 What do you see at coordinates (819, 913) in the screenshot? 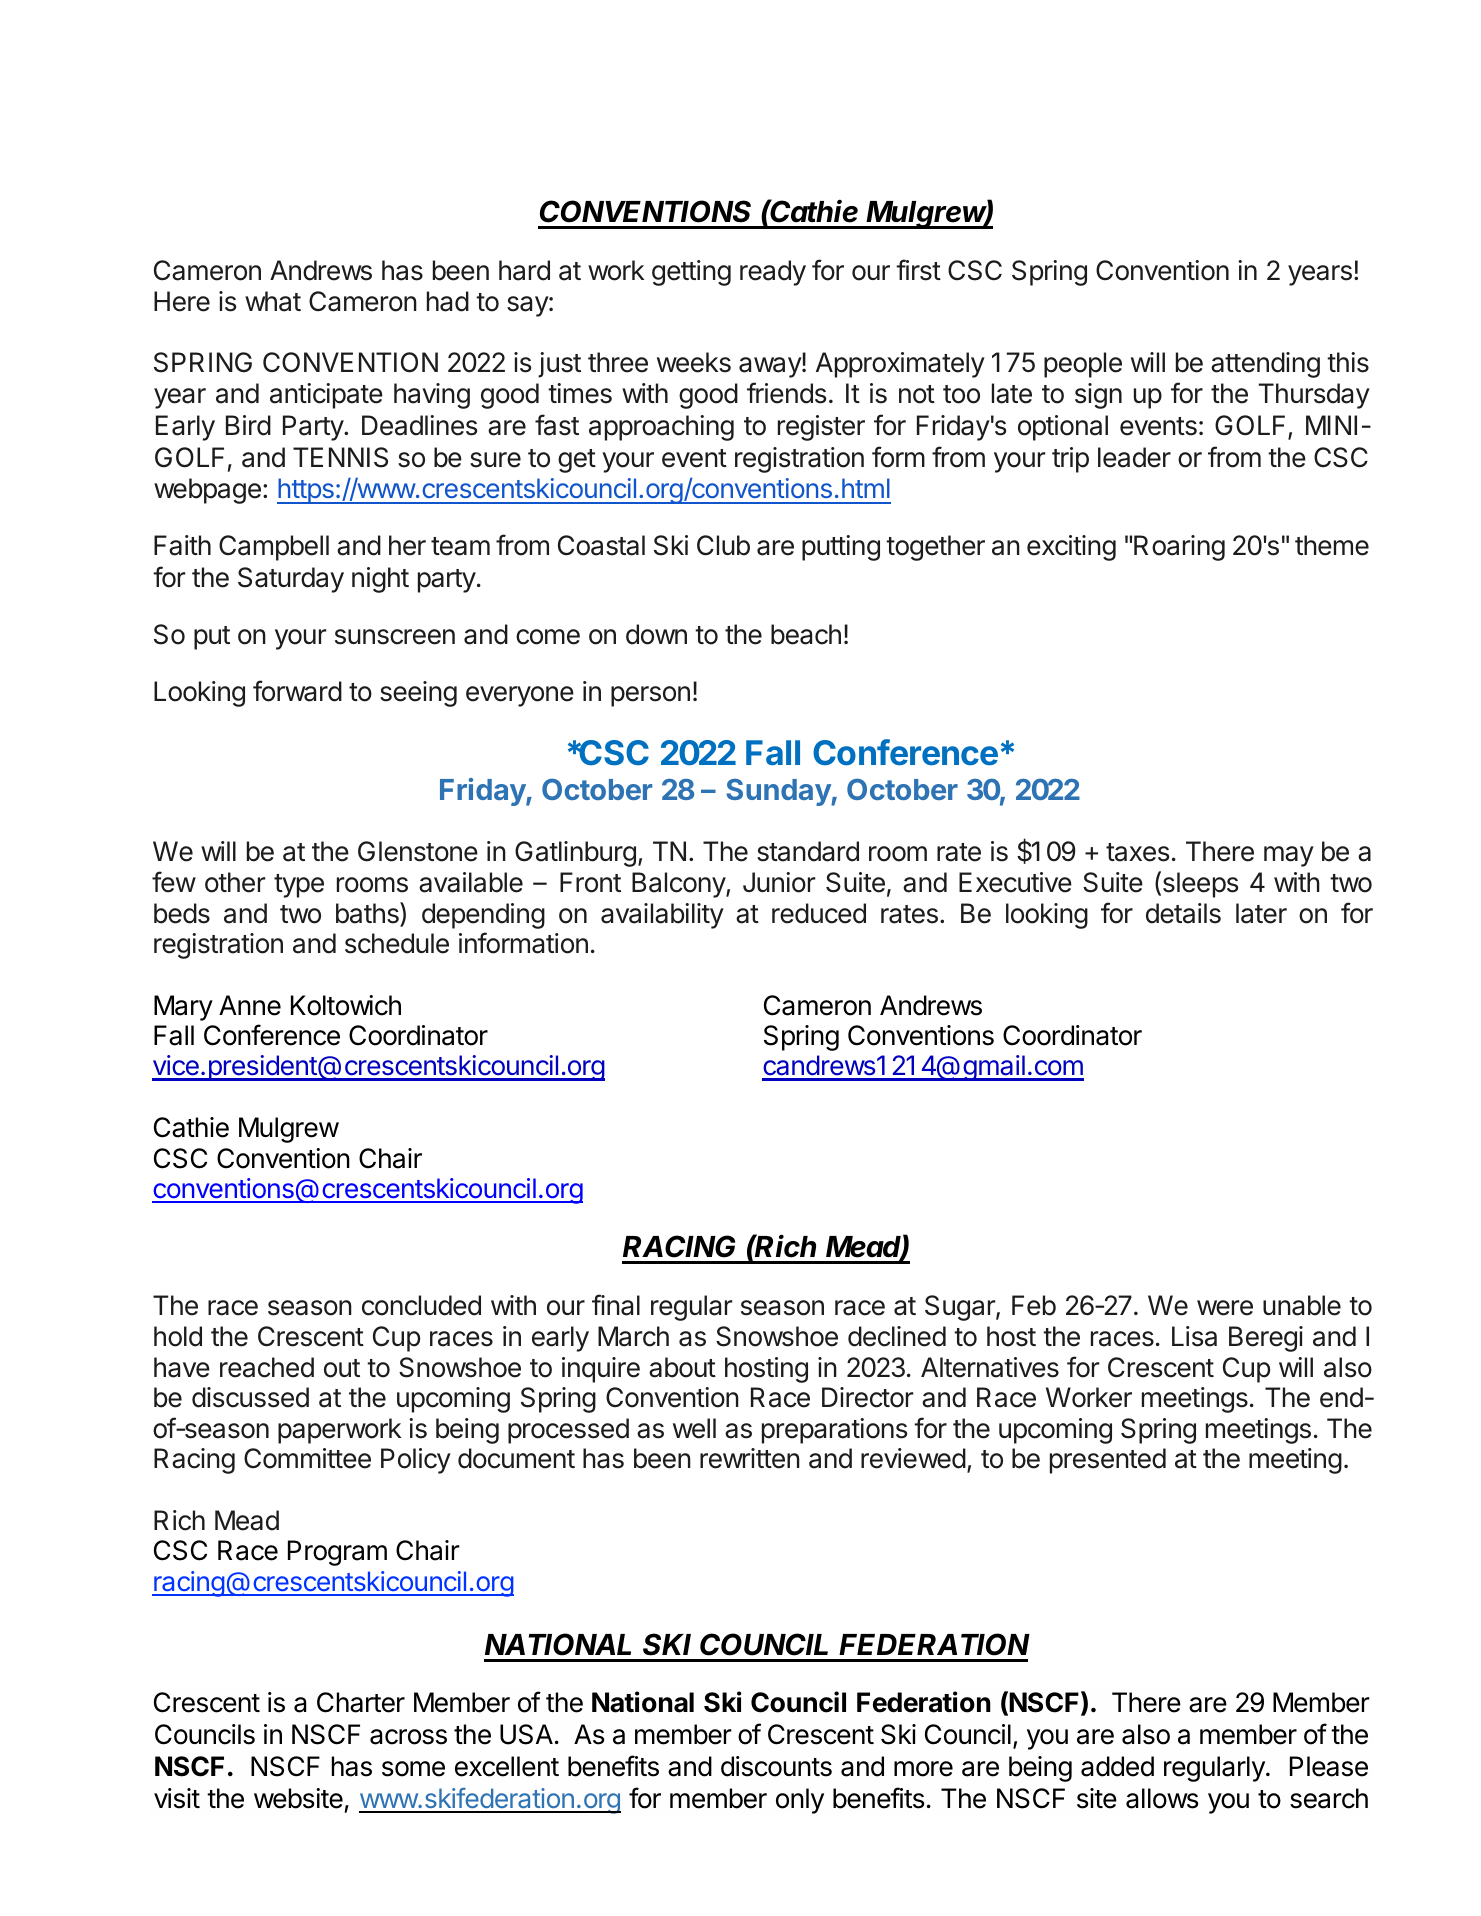
I see `reduced` at bounding box center [819, 913].
